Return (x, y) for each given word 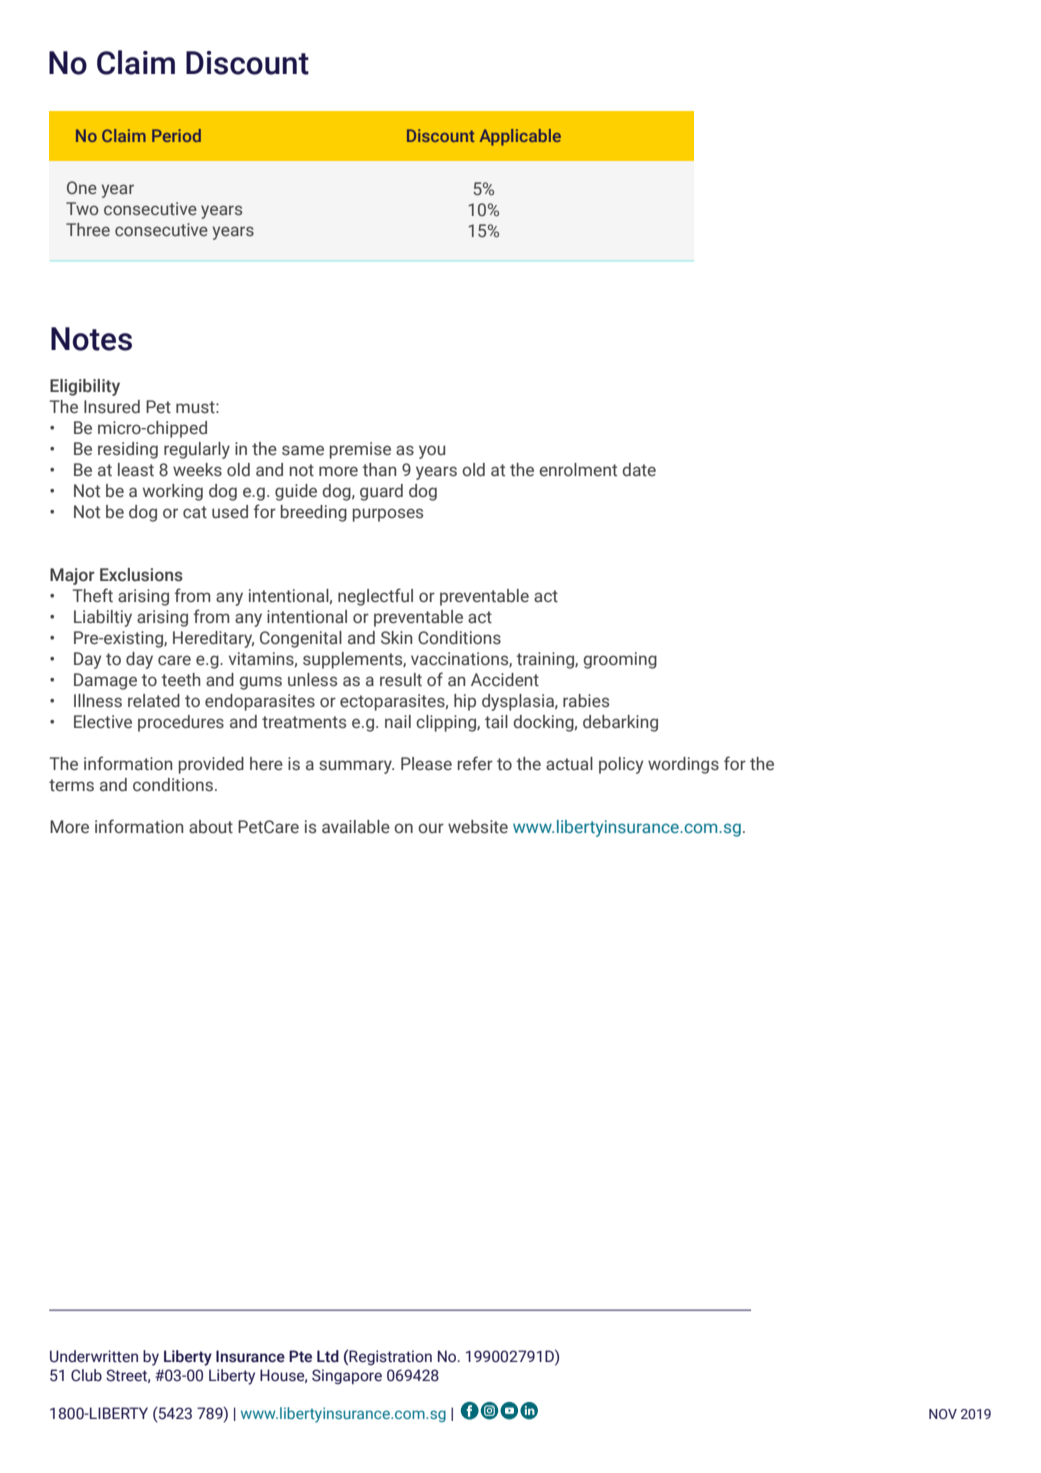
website (478, 827)
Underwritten (94, 1356)
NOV (943, 1414)
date (639, 470)
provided (211, 765)
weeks (197, 470)
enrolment (578, 469)
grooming (620, 660)
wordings (683, 765)
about (211, 827)
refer (475, 763)
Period (176, 135)
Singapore (347, 1376)
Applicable (520, 137)
